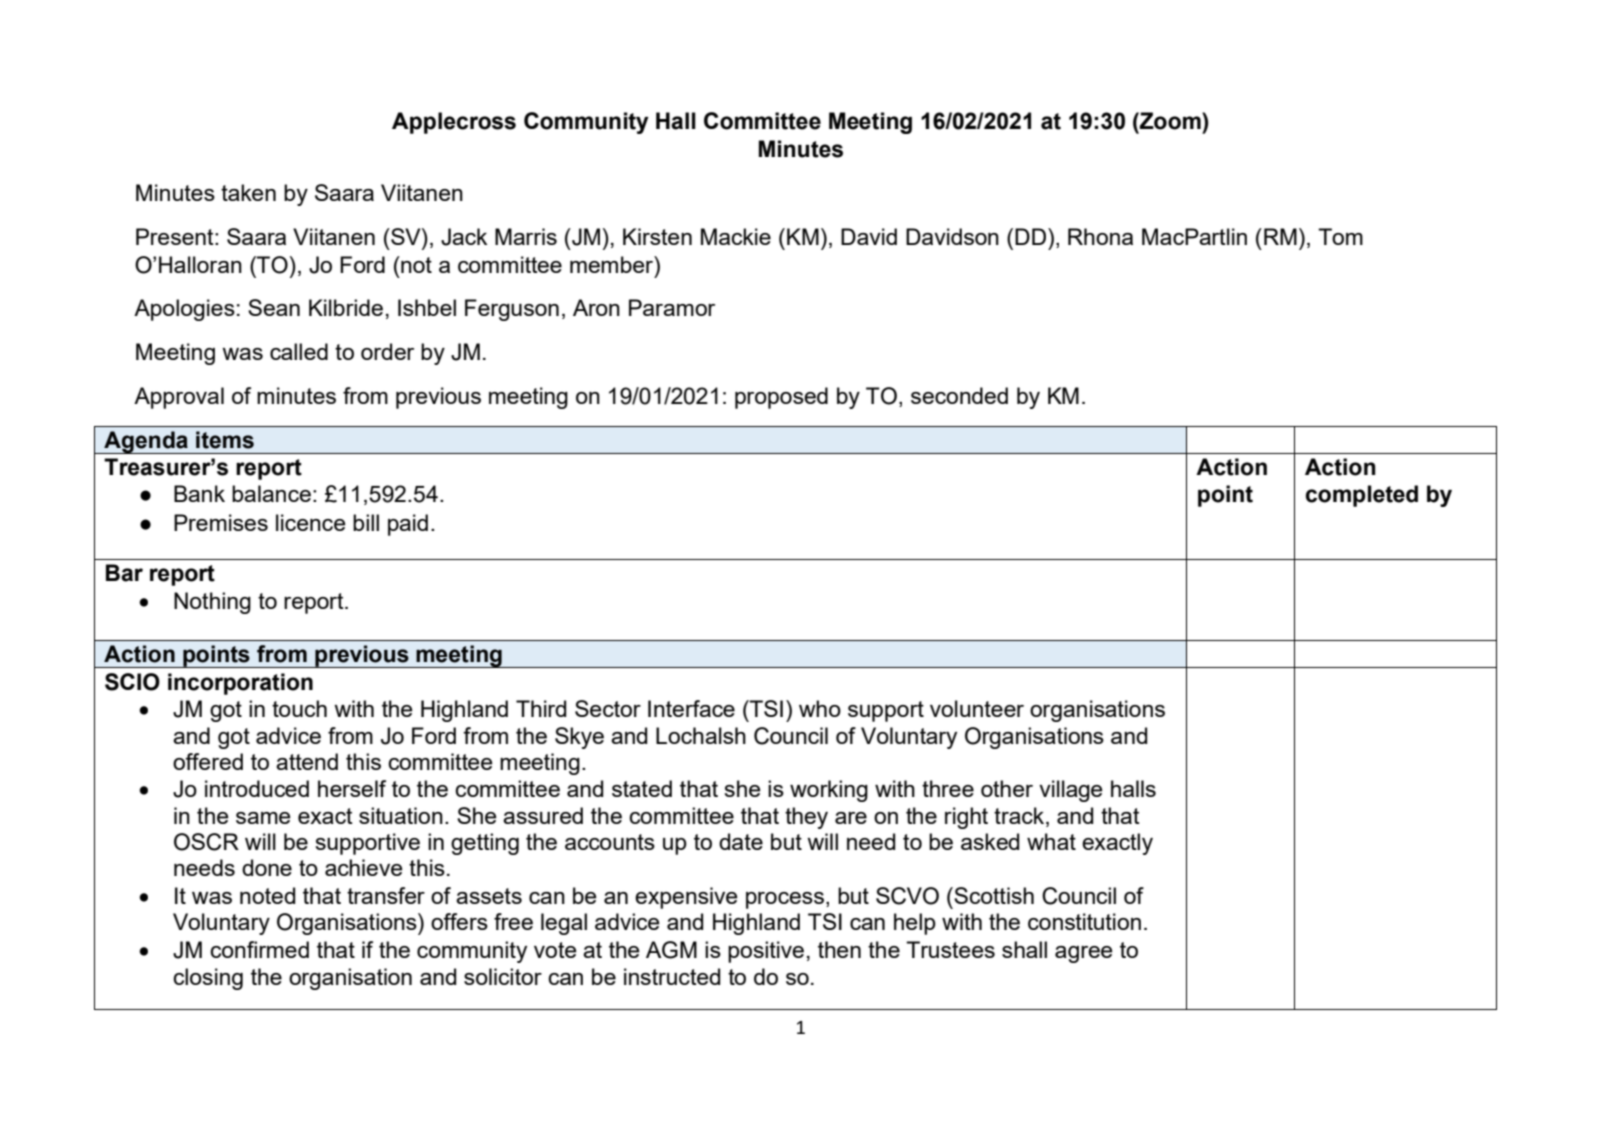  Describe the element at coordinates (736, 236) in the screenshot. I see `Mackie` at that location.
